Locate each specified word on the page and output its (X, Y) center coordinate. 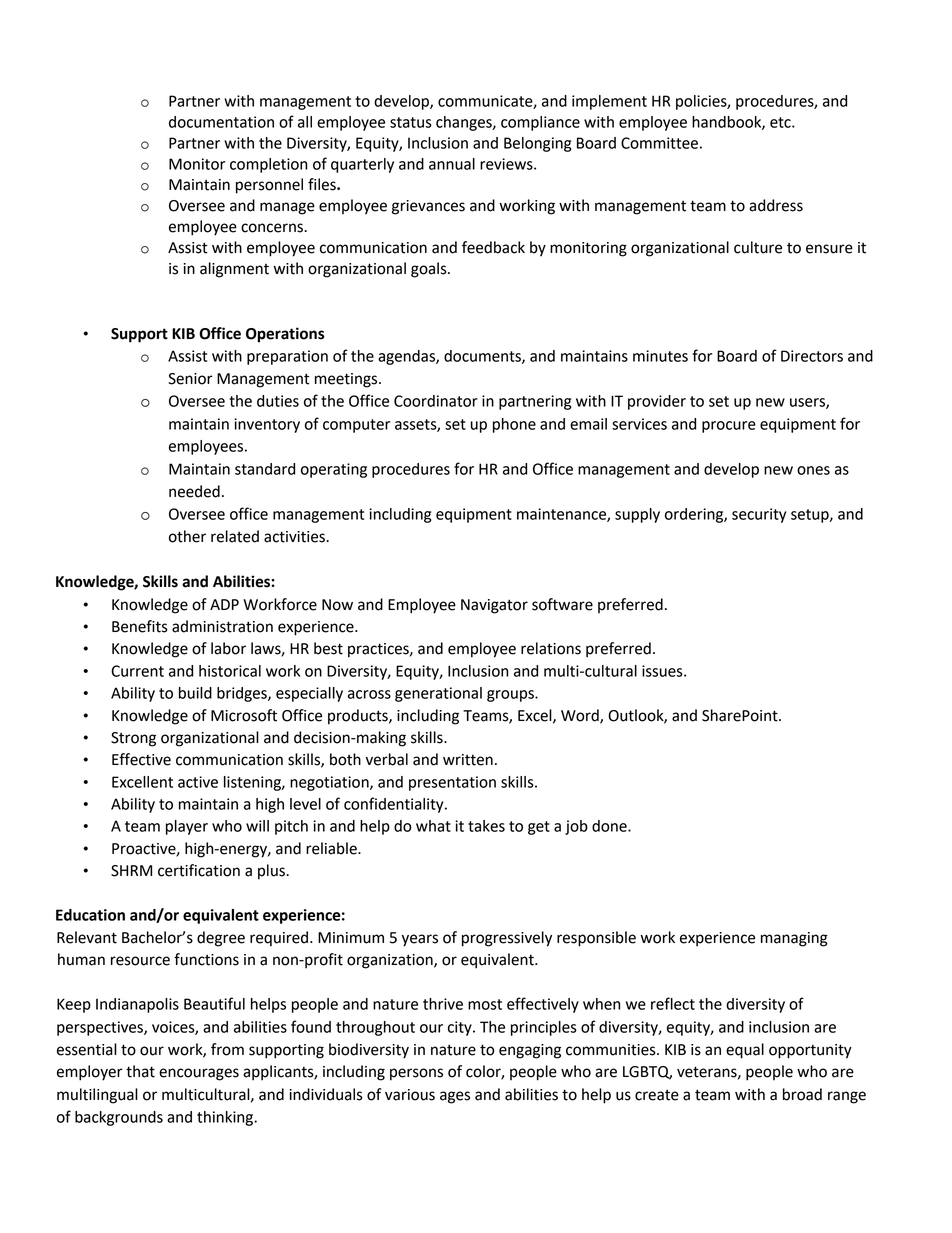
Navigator (494, 606)
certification (199, 870)
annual (452, 164)
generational (438, 694)
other (187, 536)
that (140, 1071)
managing (794, 939)
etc (781, 122)
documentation (221, 122)
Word (581, 716)
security (759, 515)
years (420, 940)
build (195, 693)
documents (483, 357)
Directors (812, 356)
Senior (190, 379)
